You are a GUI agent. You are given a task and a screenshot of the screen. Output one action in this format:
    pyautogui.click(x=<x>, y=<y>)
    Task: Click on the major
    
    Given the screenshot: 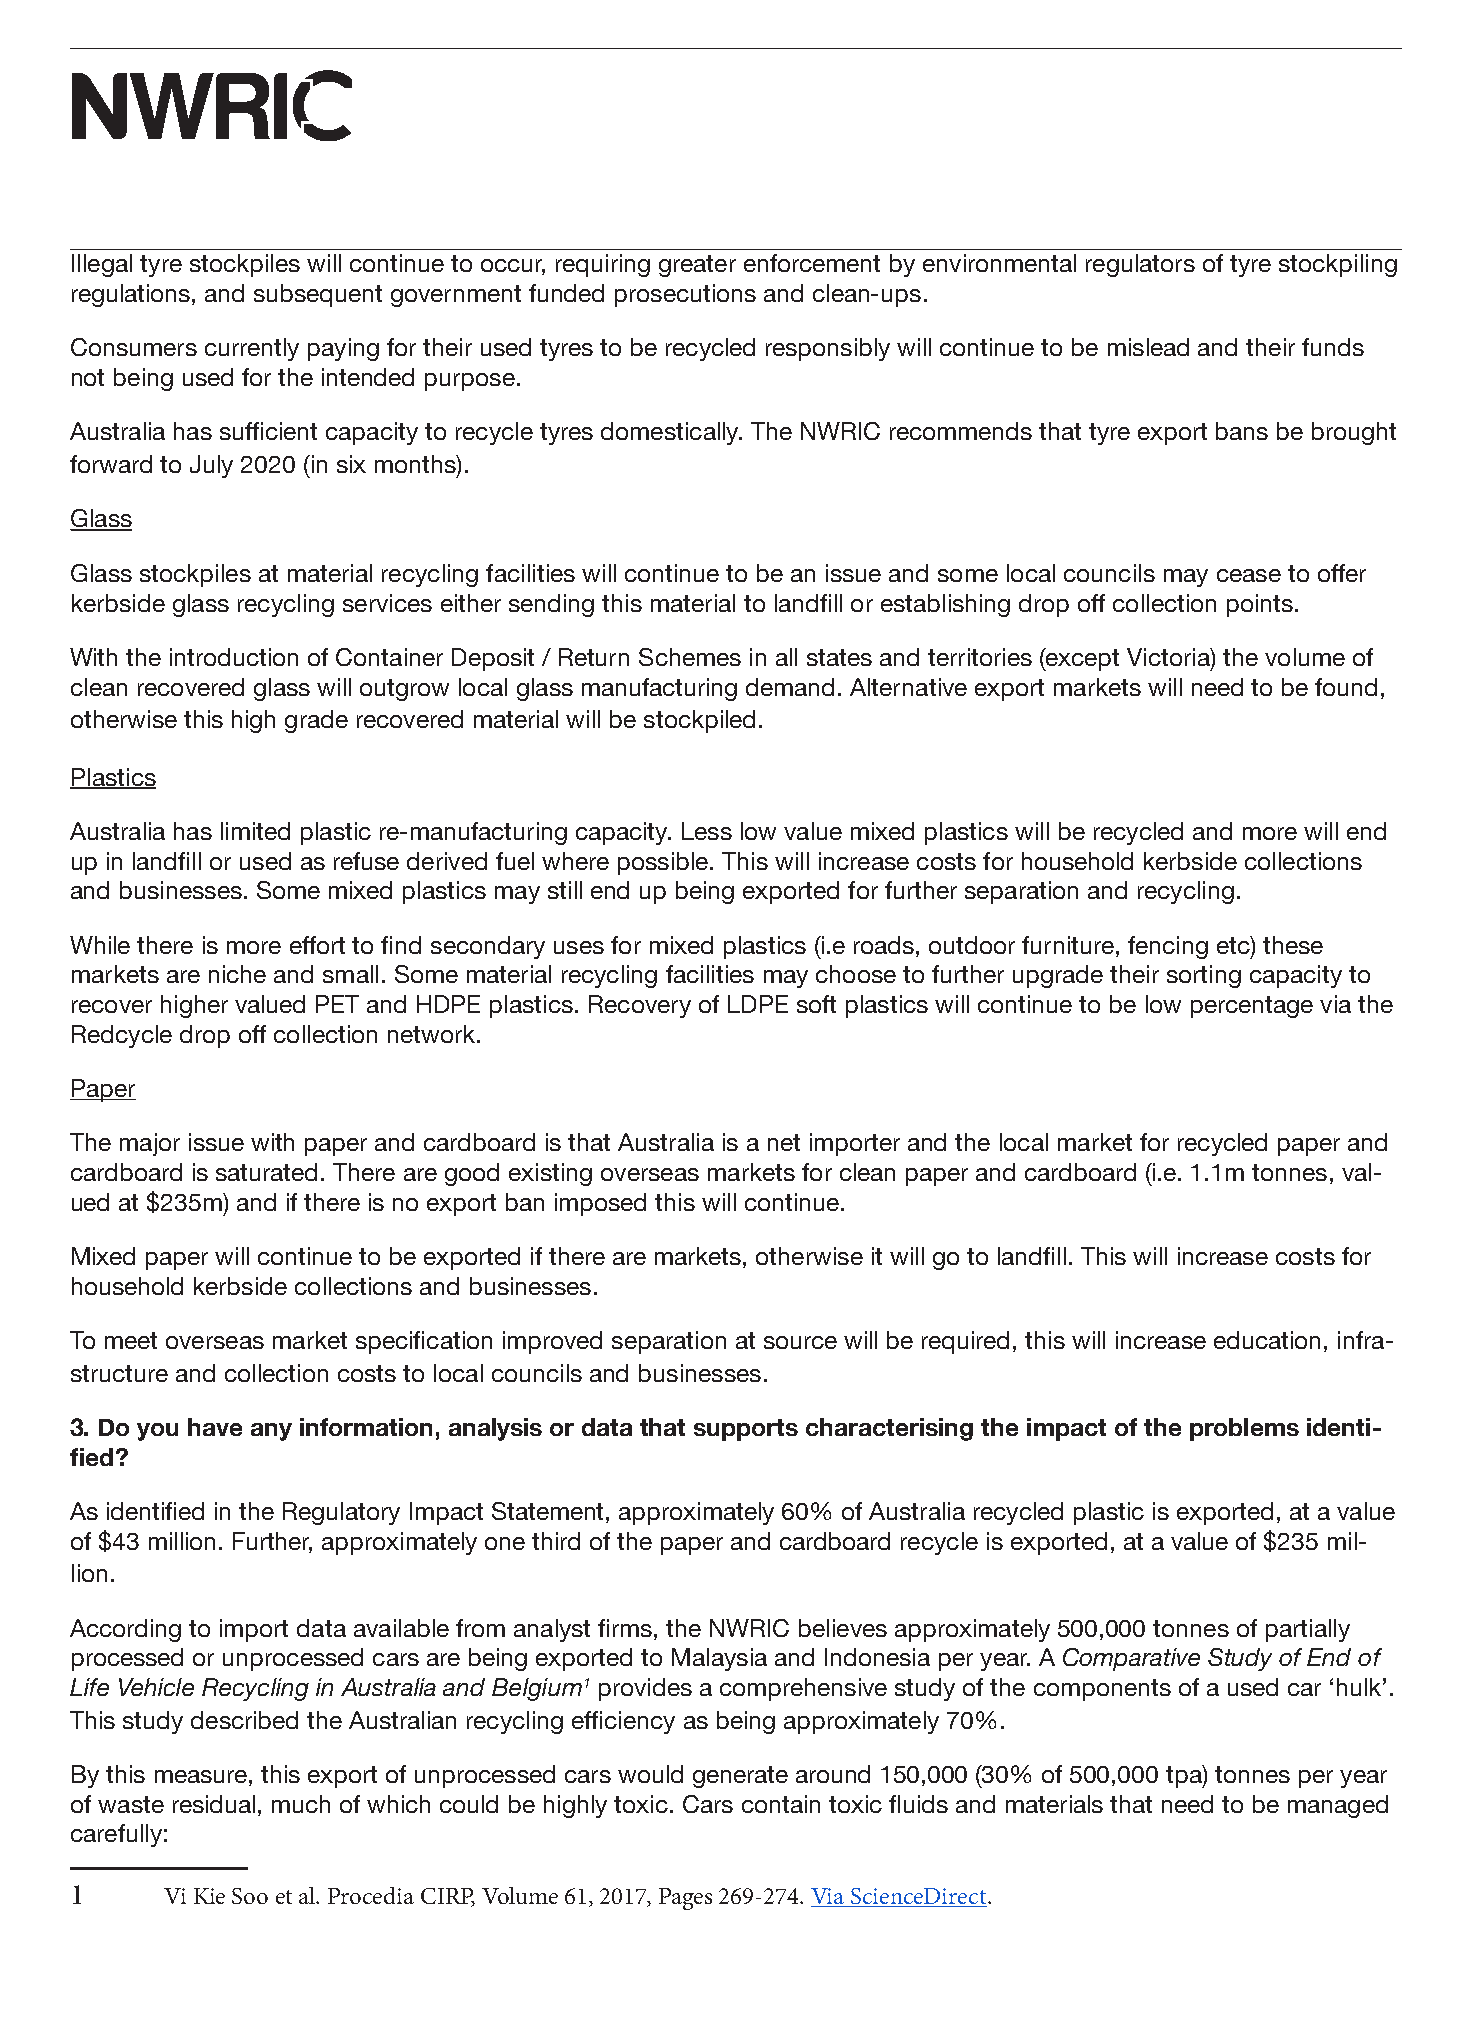 What is the action you would take?
    pyautogui.click(x=150, y=1144)
